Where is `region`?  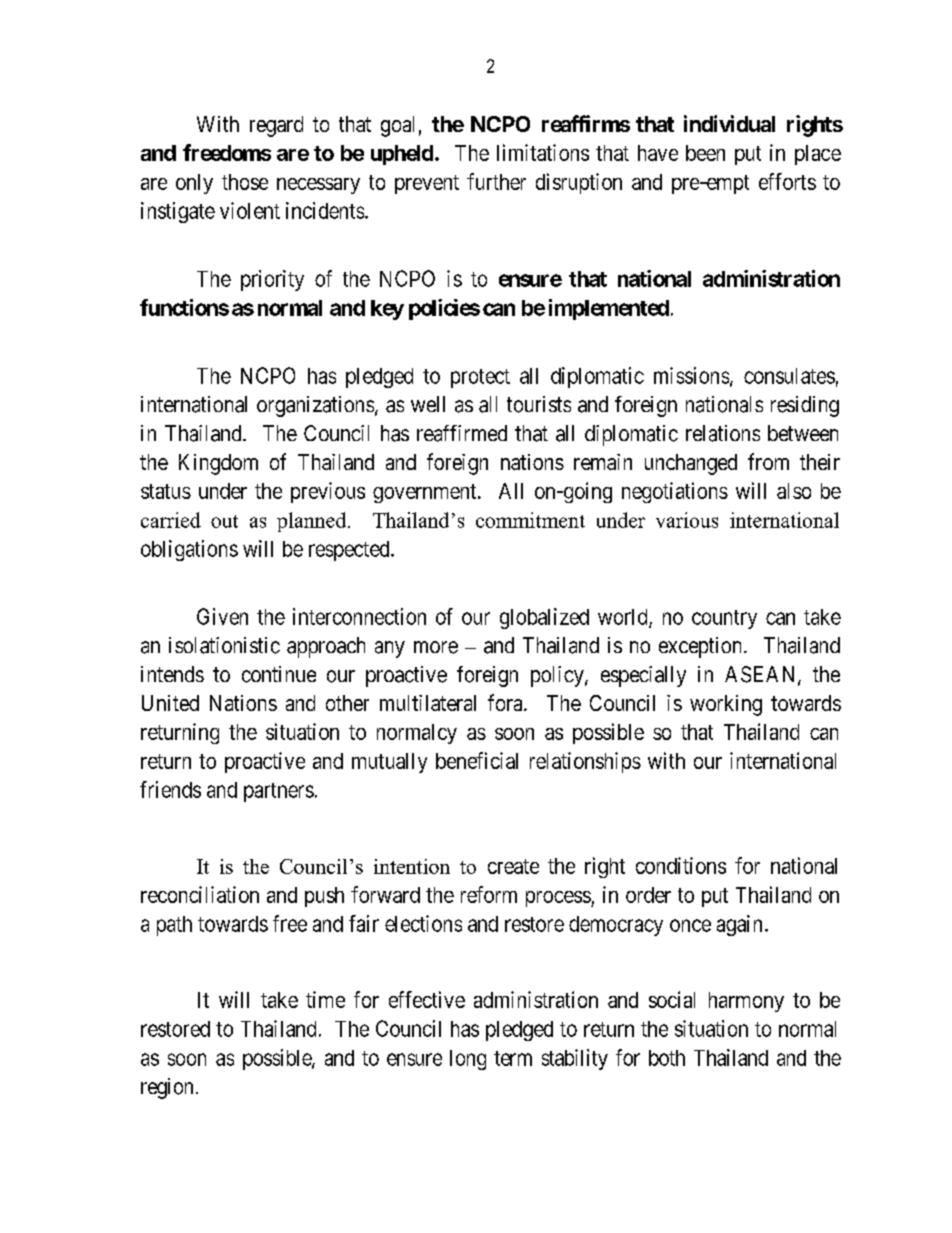 region is located at coordinates (167, 1088).
